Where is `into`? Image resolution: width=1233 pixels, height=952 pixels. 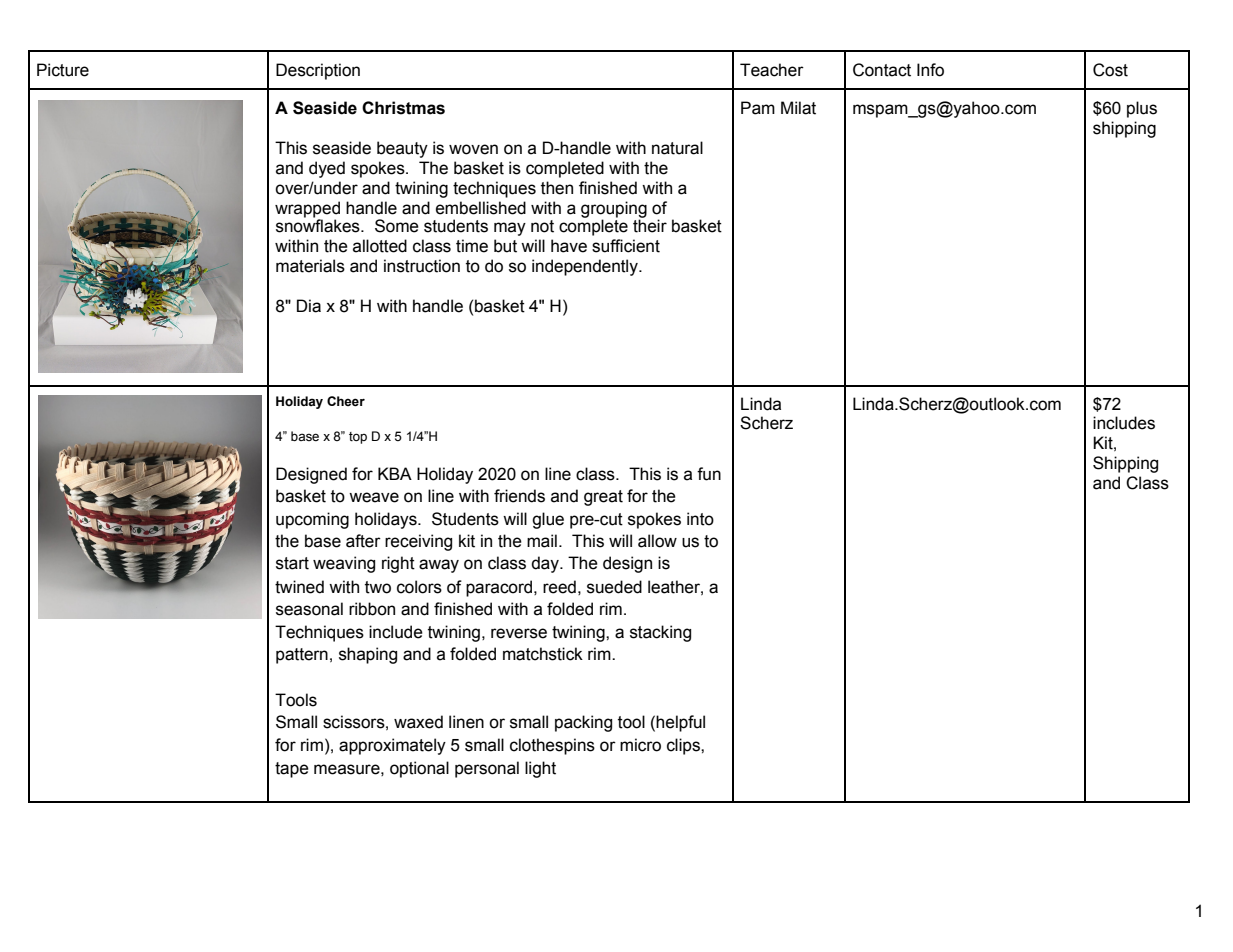
into is located at coordinates (700, 519).
